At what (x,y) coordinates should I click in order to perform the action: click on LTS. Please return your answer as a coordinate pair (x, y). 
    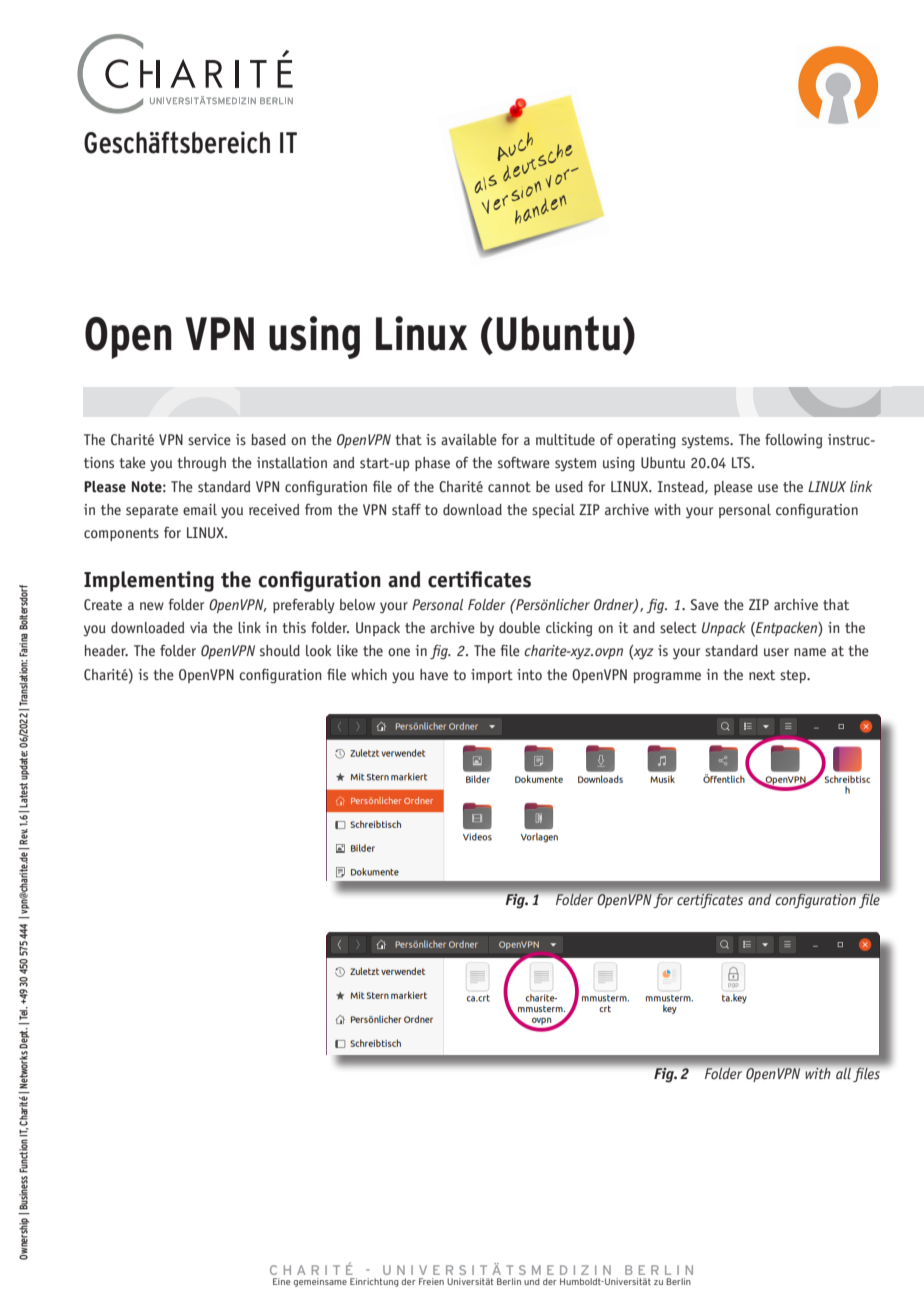
    Looking at the image, I should click on (742, 462).
